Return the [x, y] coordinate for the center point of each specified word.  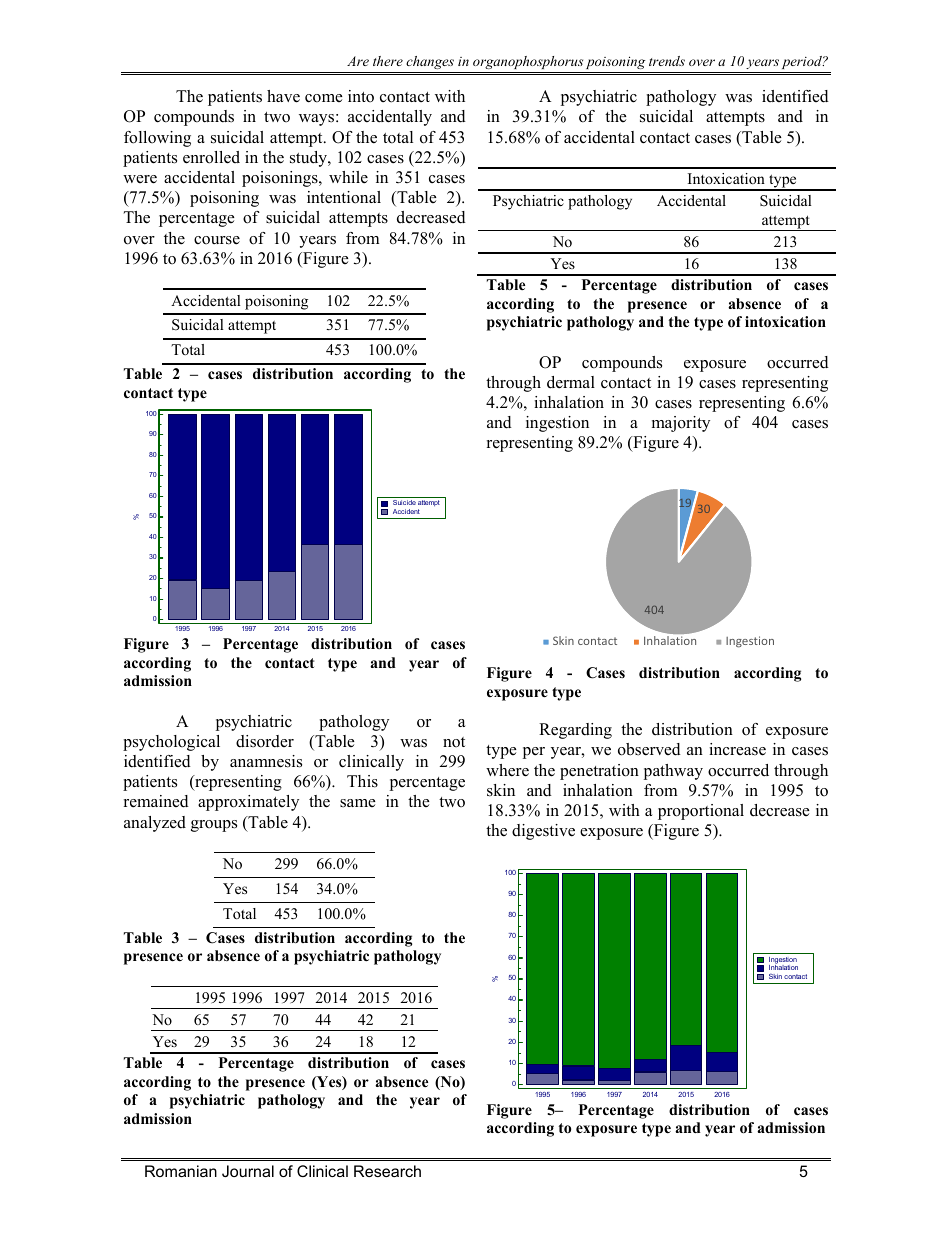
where [507, 770]
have [283, 96]
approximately [248, 803]
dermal [571, 382]
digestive [543, 832]
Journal [248, 1171]
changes [430, 62]
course [217, 240]
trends [667, 61]
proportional [701, 812]
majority [681, 424]
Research [387, 1171]
